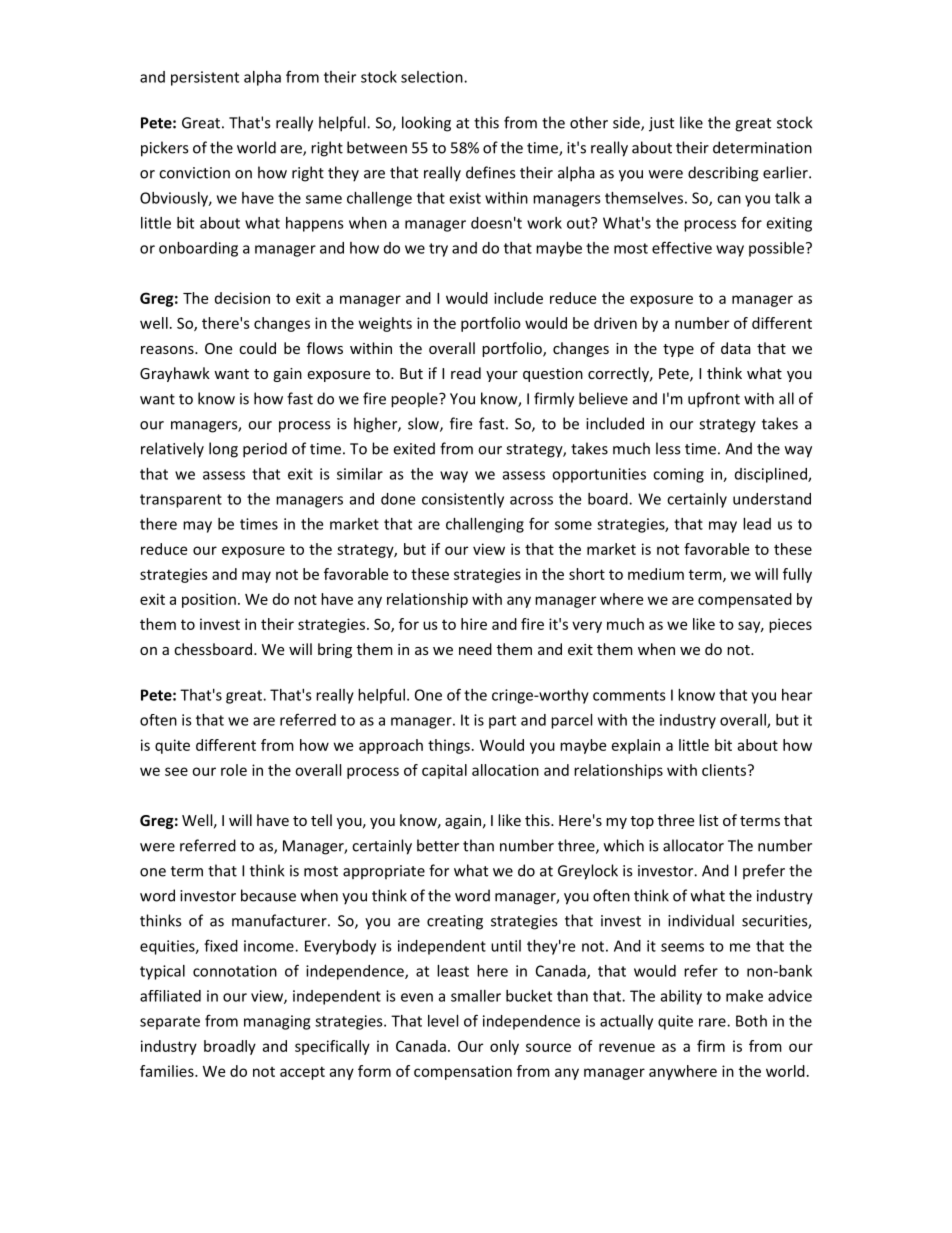 This document has width=952, height=1233. Describe the element at coordinates (504, 1047) in the document. I see `only` at that location.
